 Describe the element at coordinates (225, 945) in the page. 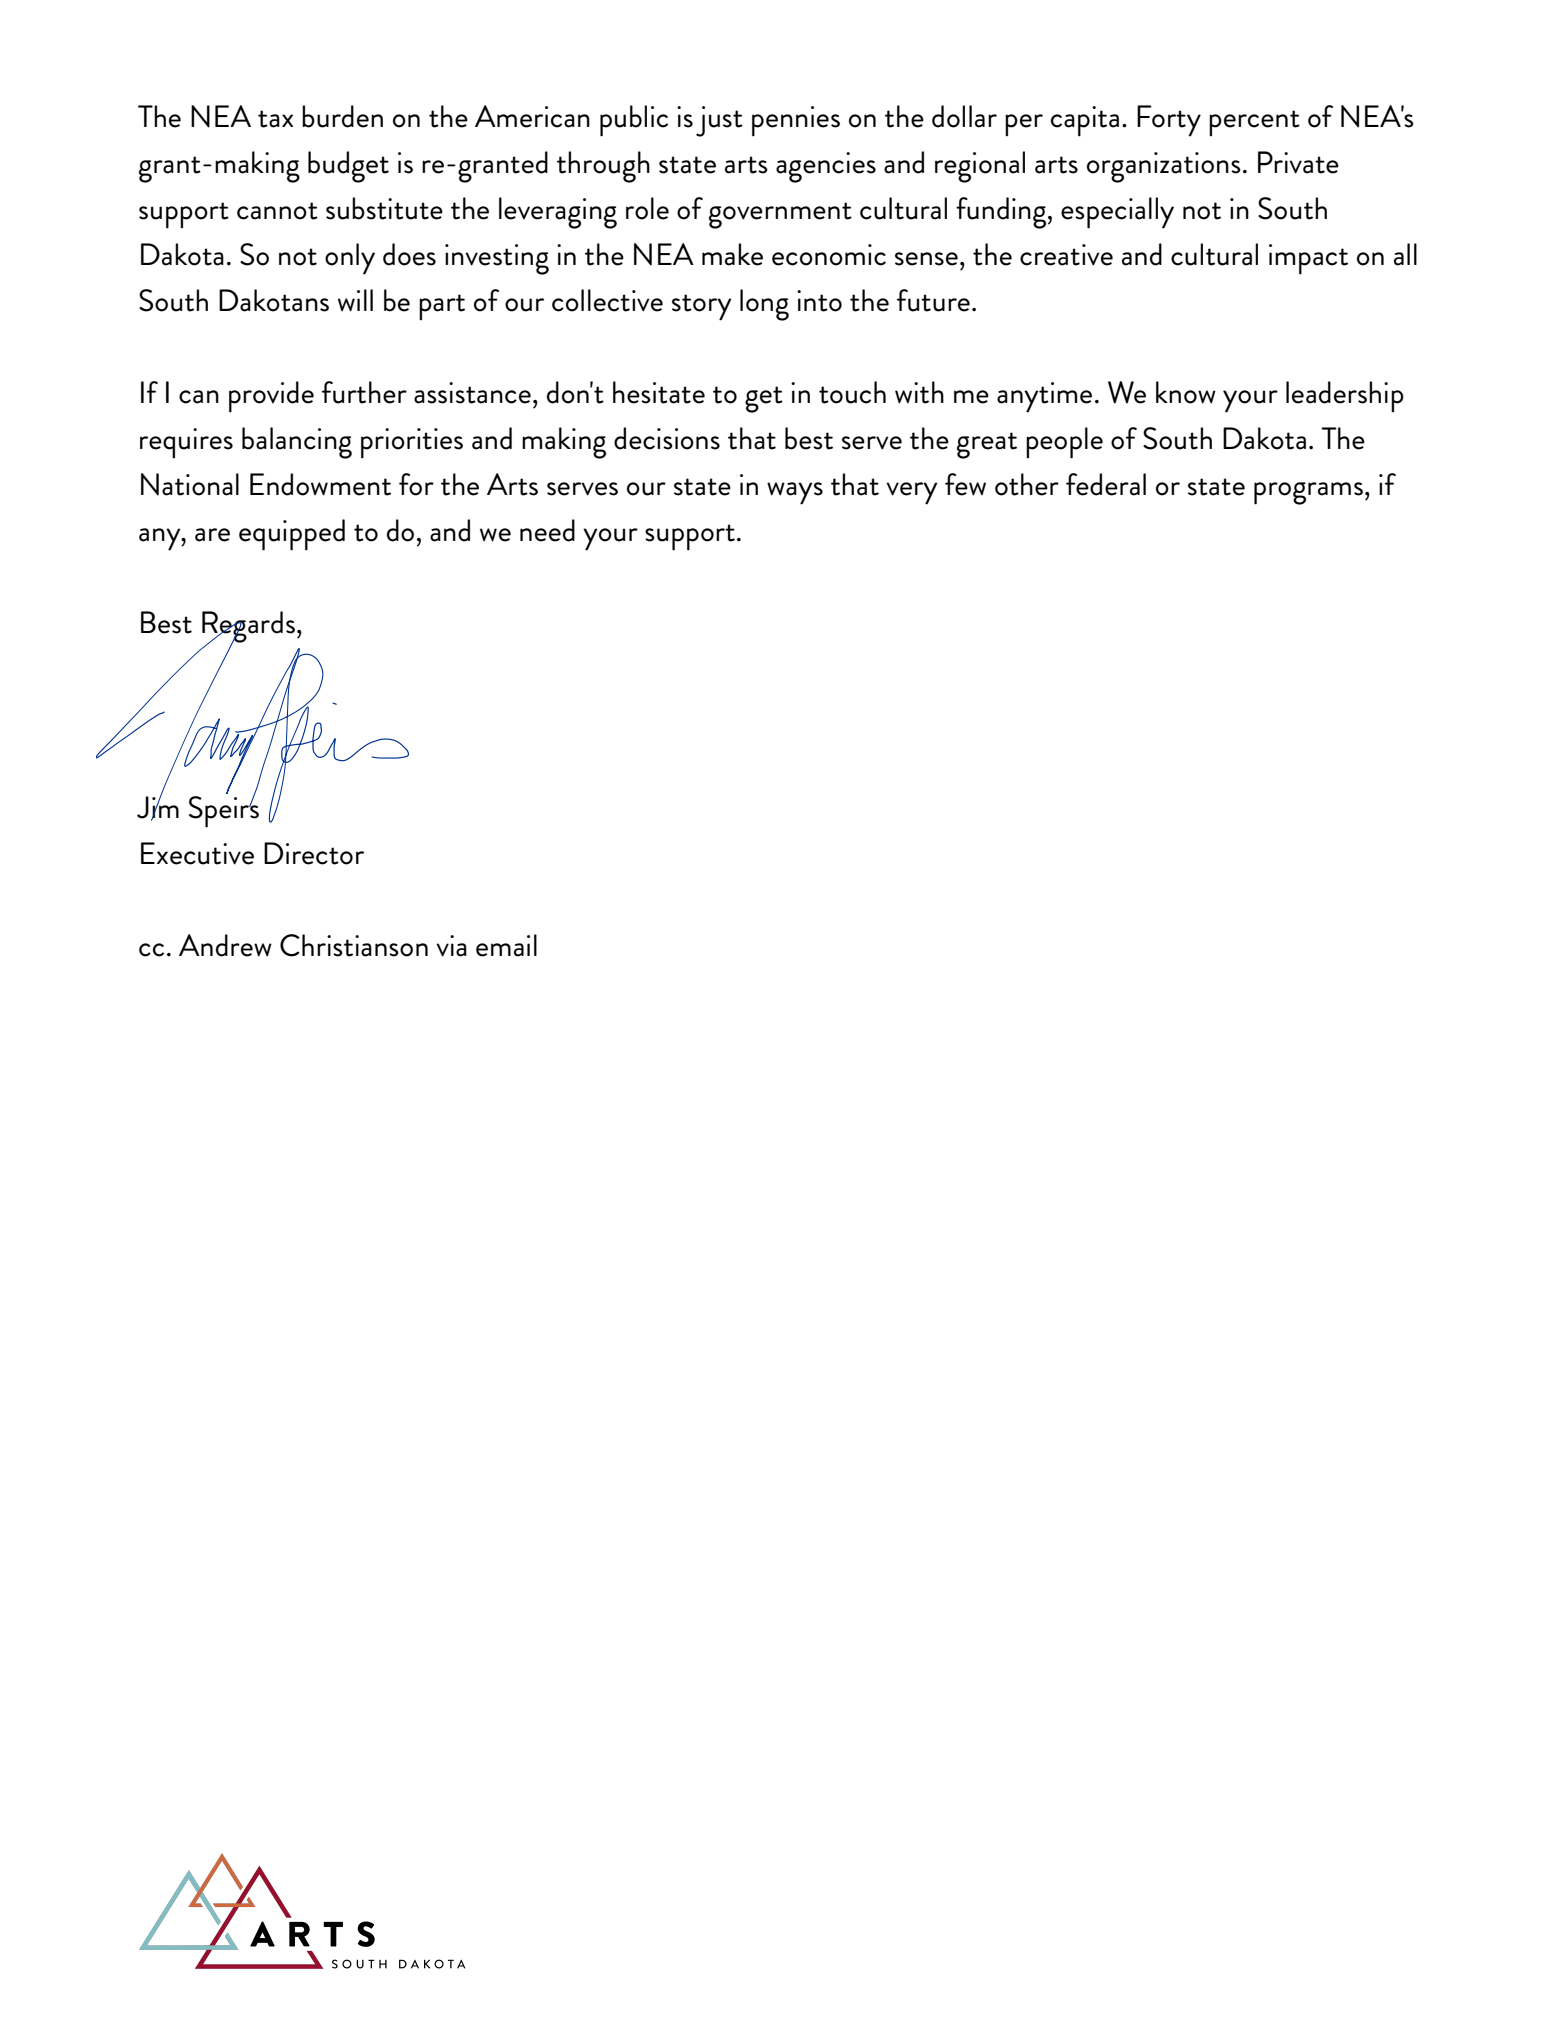

I see `Andrew` at that location.
